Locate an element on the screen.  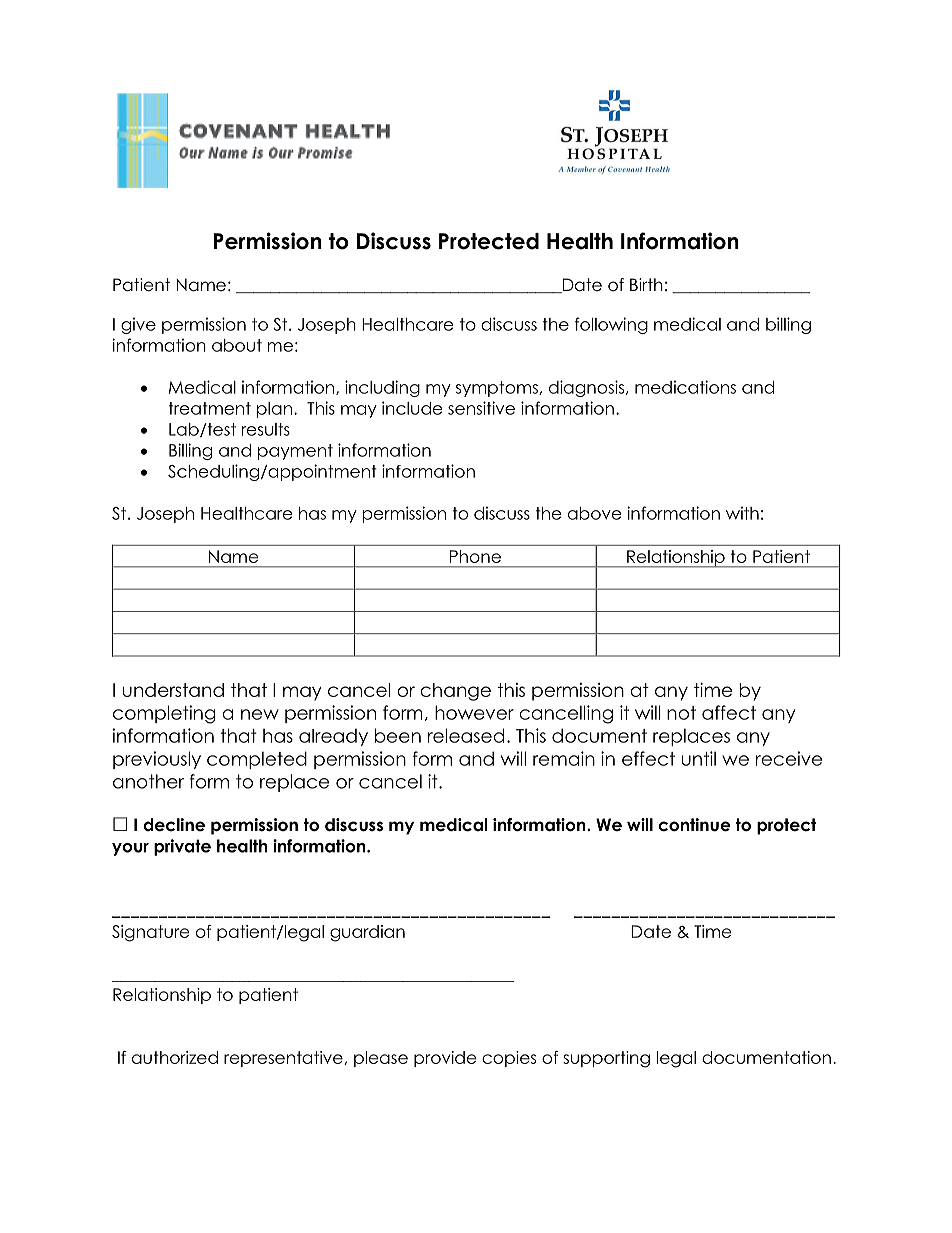
released is located at coordinates (466, 735).
